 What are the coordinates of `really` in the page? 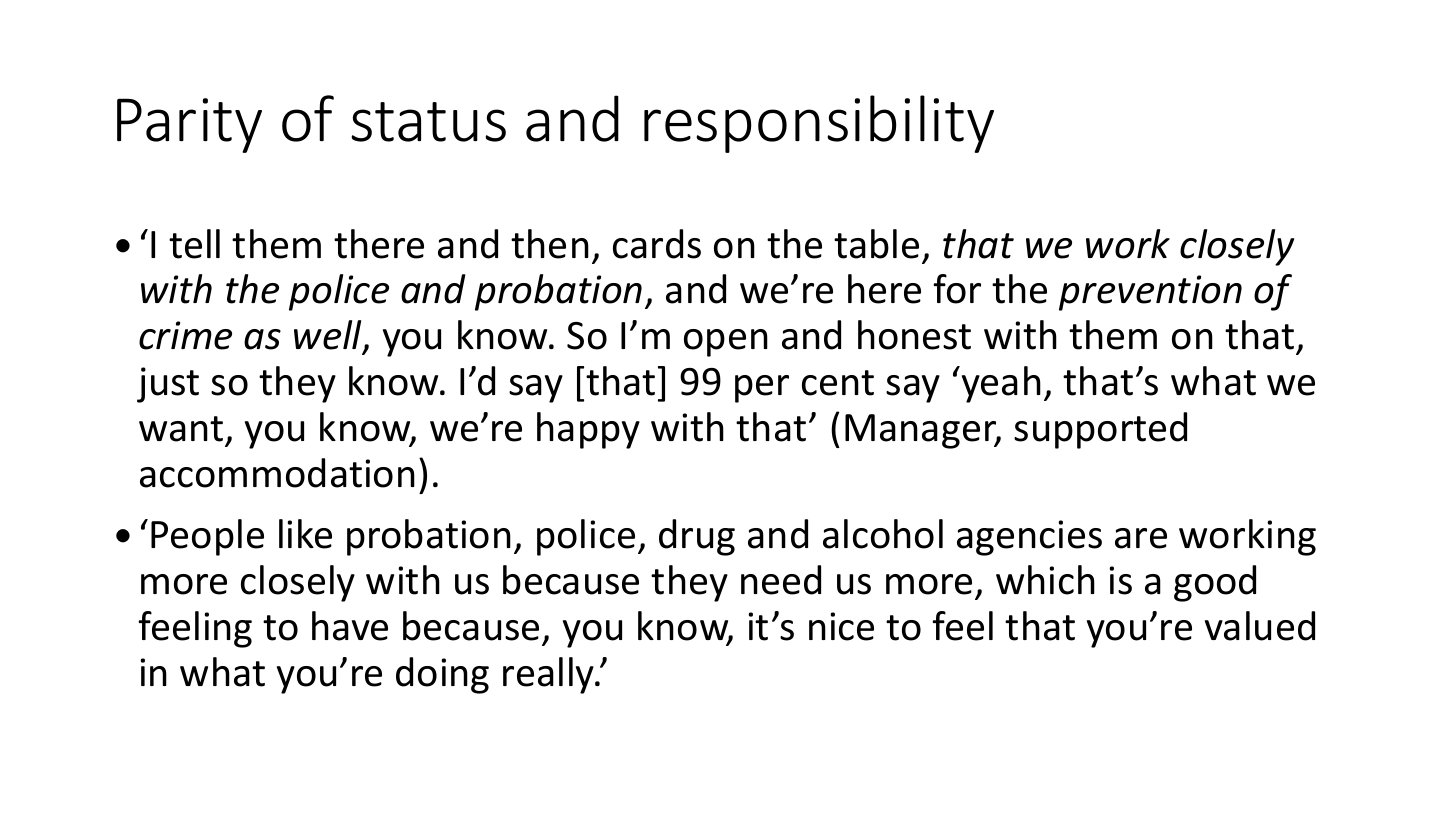 It's located at (550, 675).
